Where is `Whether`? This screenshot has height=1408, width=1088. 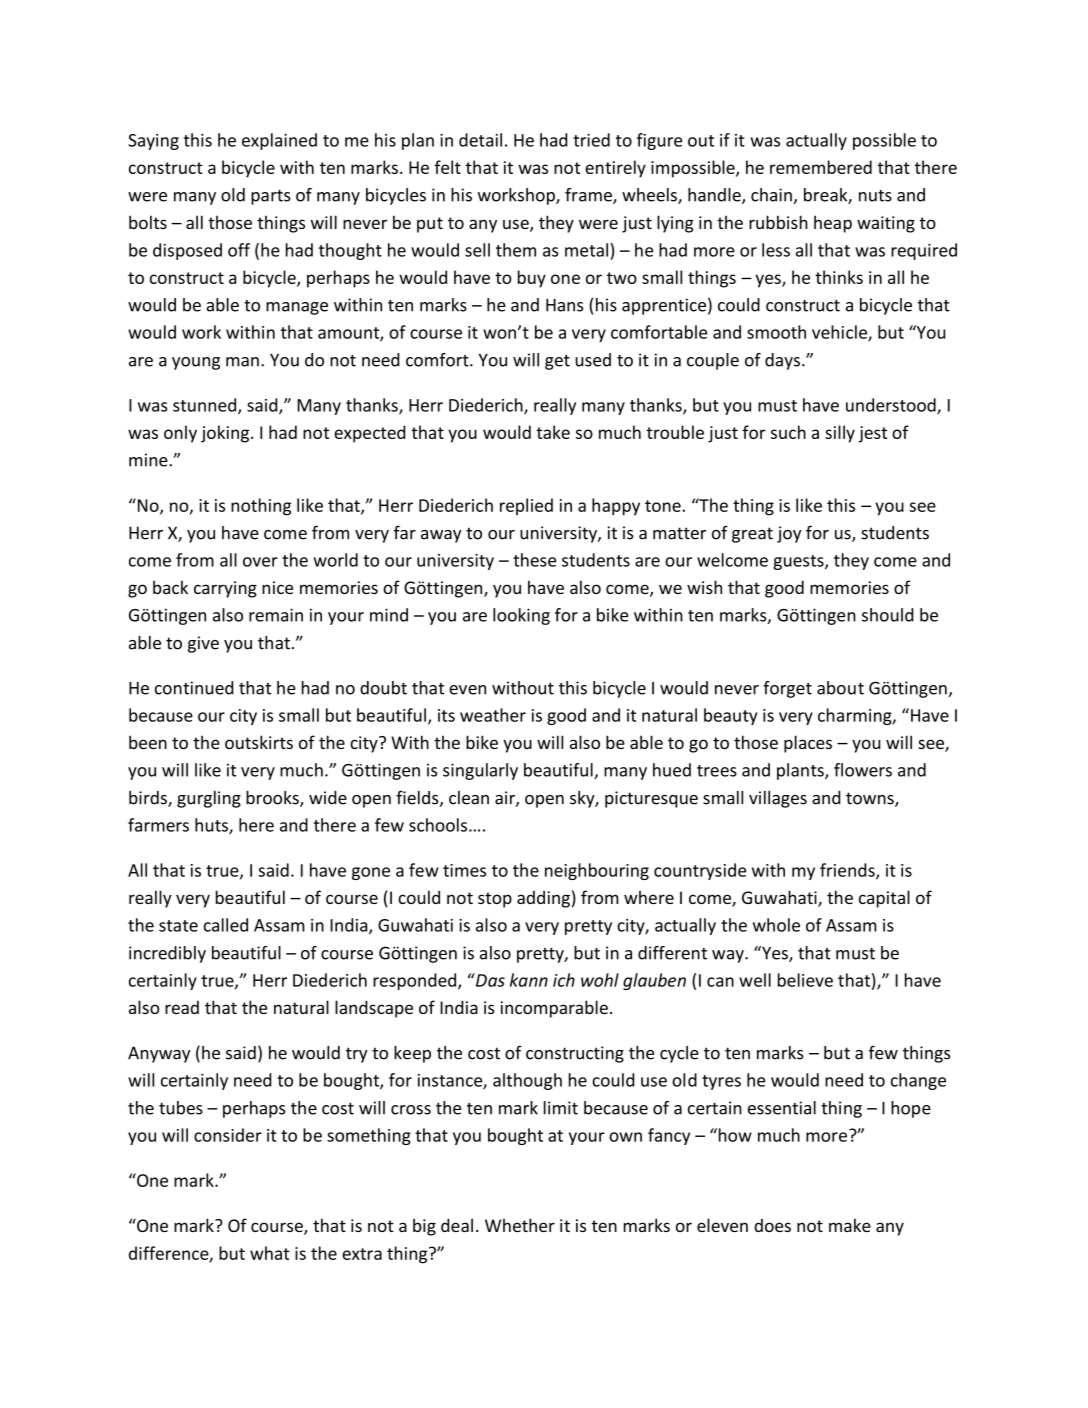 Whether is located at coordinates (520, 1225).
